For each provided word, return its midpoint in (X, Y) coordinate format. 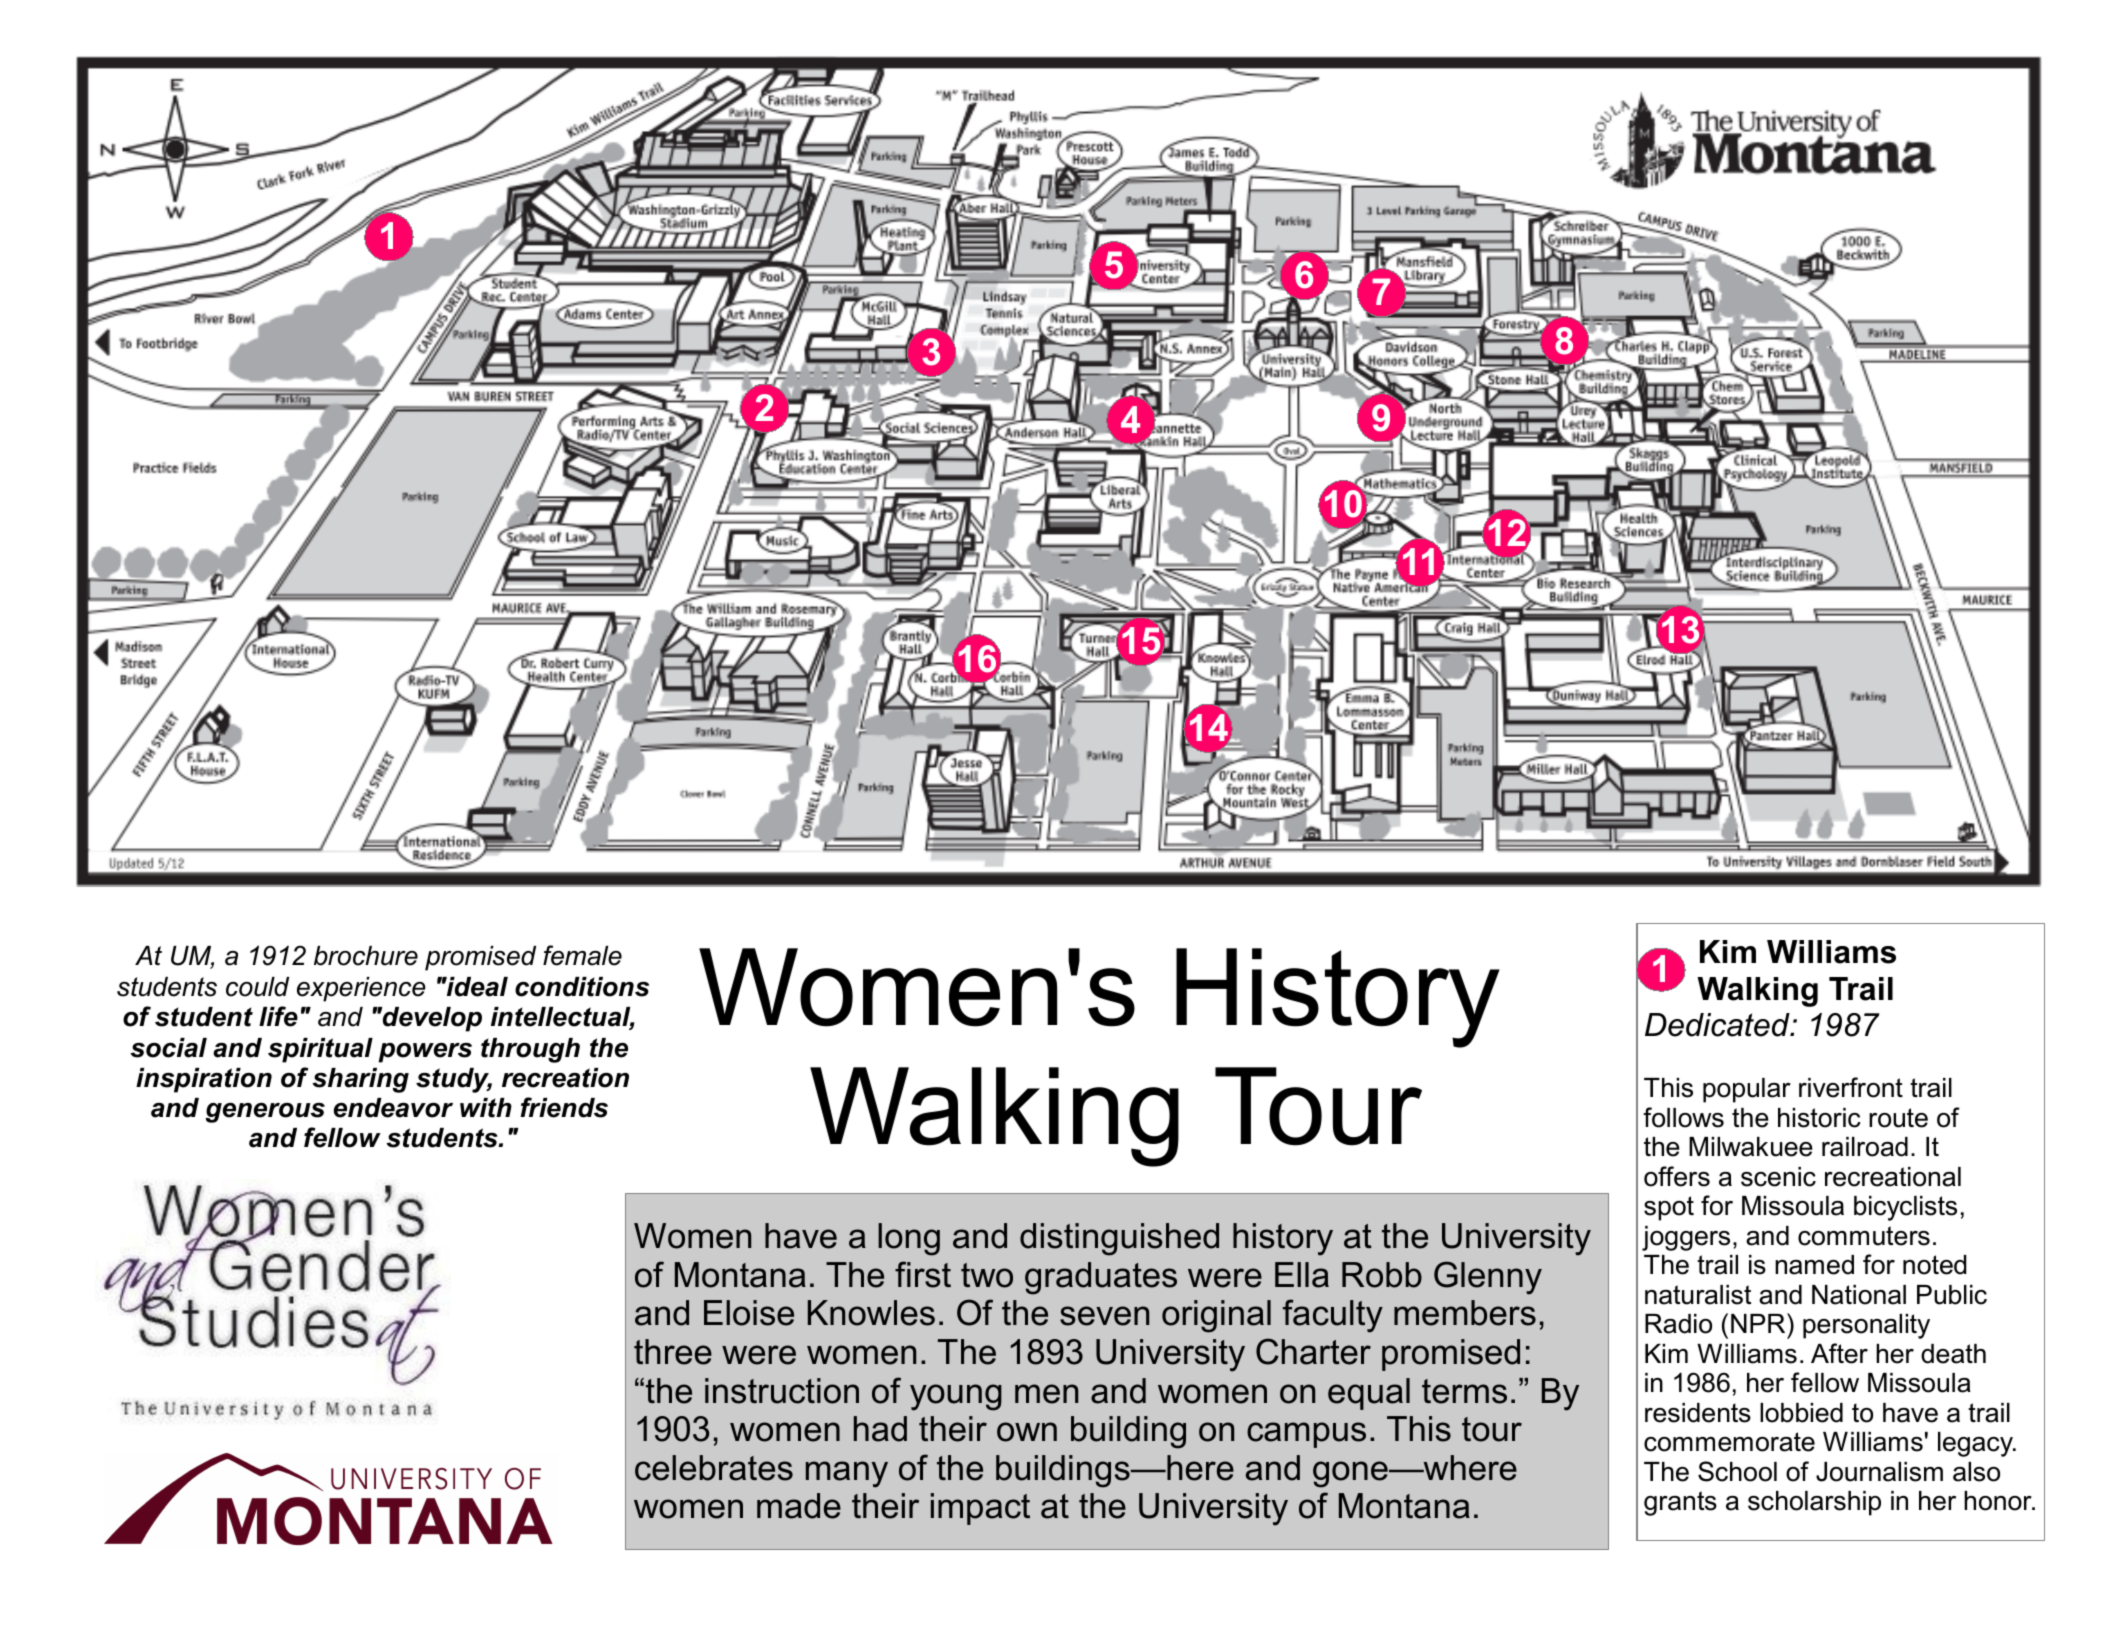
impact (980, 1509)
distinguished (1119, 1239)
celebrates (714, 1468)
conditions (582, 987)
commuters (1864, 1236)
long (909, 1239)
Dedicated (1718, 1025)
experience (361, 989)
